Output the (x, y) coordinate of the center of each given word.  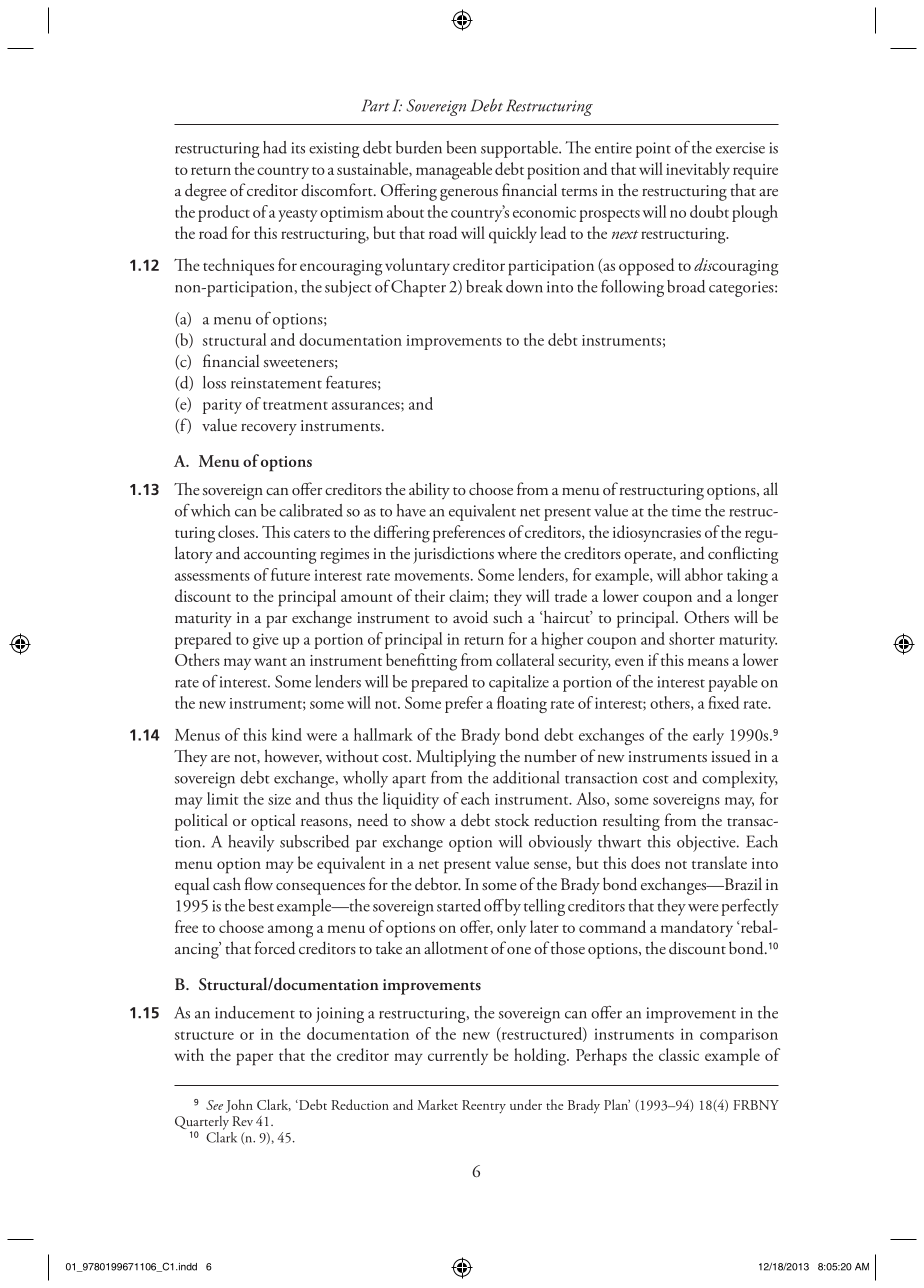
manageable (454, 171)
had (275, 147)
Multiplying (456, 758)
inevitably (698, 170)
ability (429, 490)
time (686, 511)
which (210, 510)
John (239, 1106)
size (279, 799)
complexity (740, 779)
